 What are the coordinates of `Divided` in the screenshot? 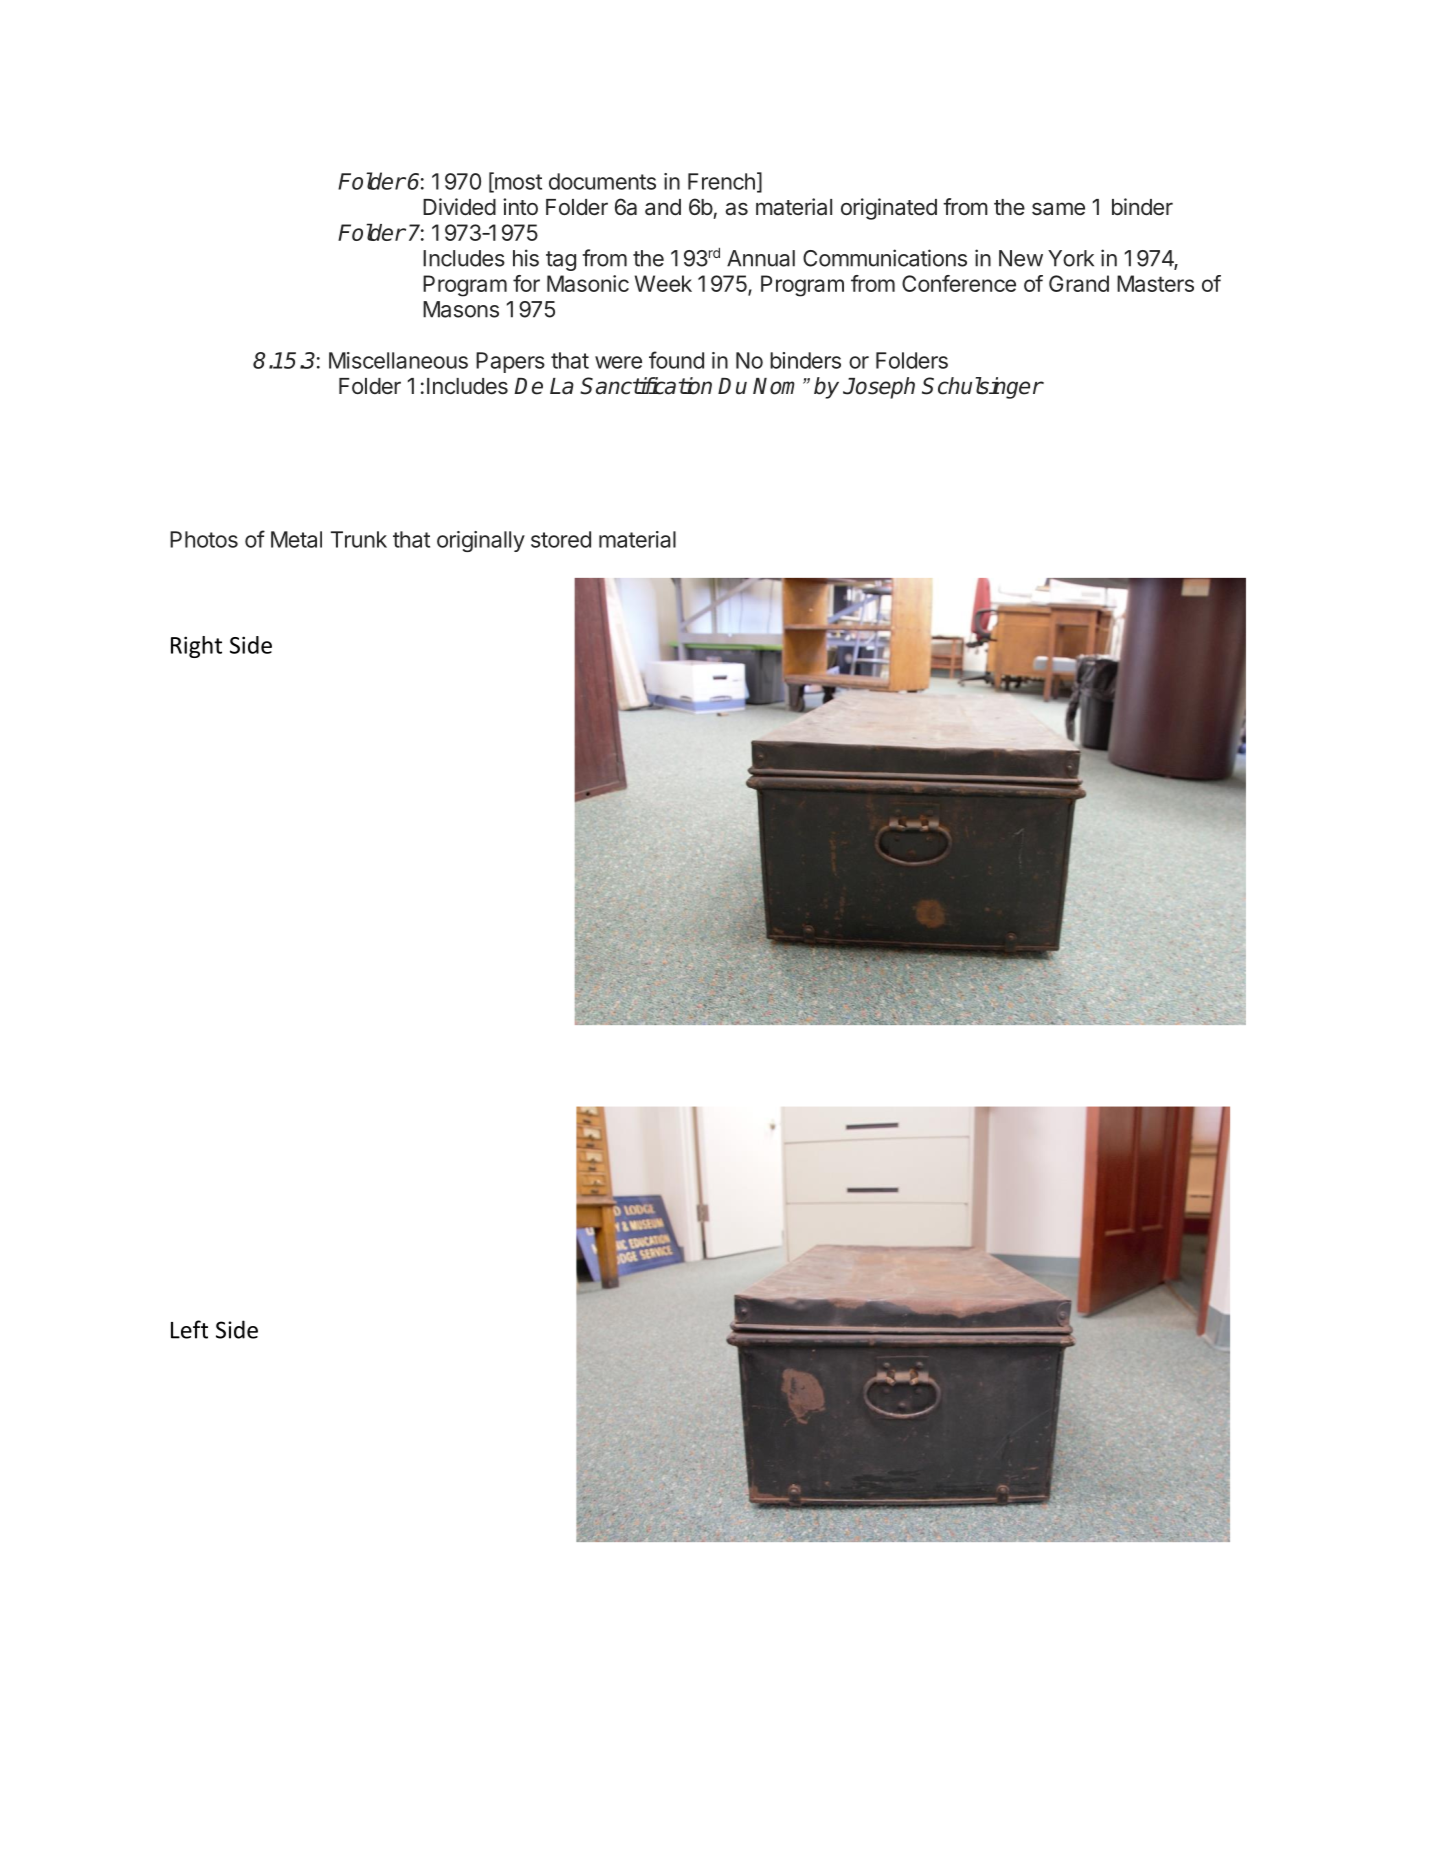 It's located at (459, 206).
